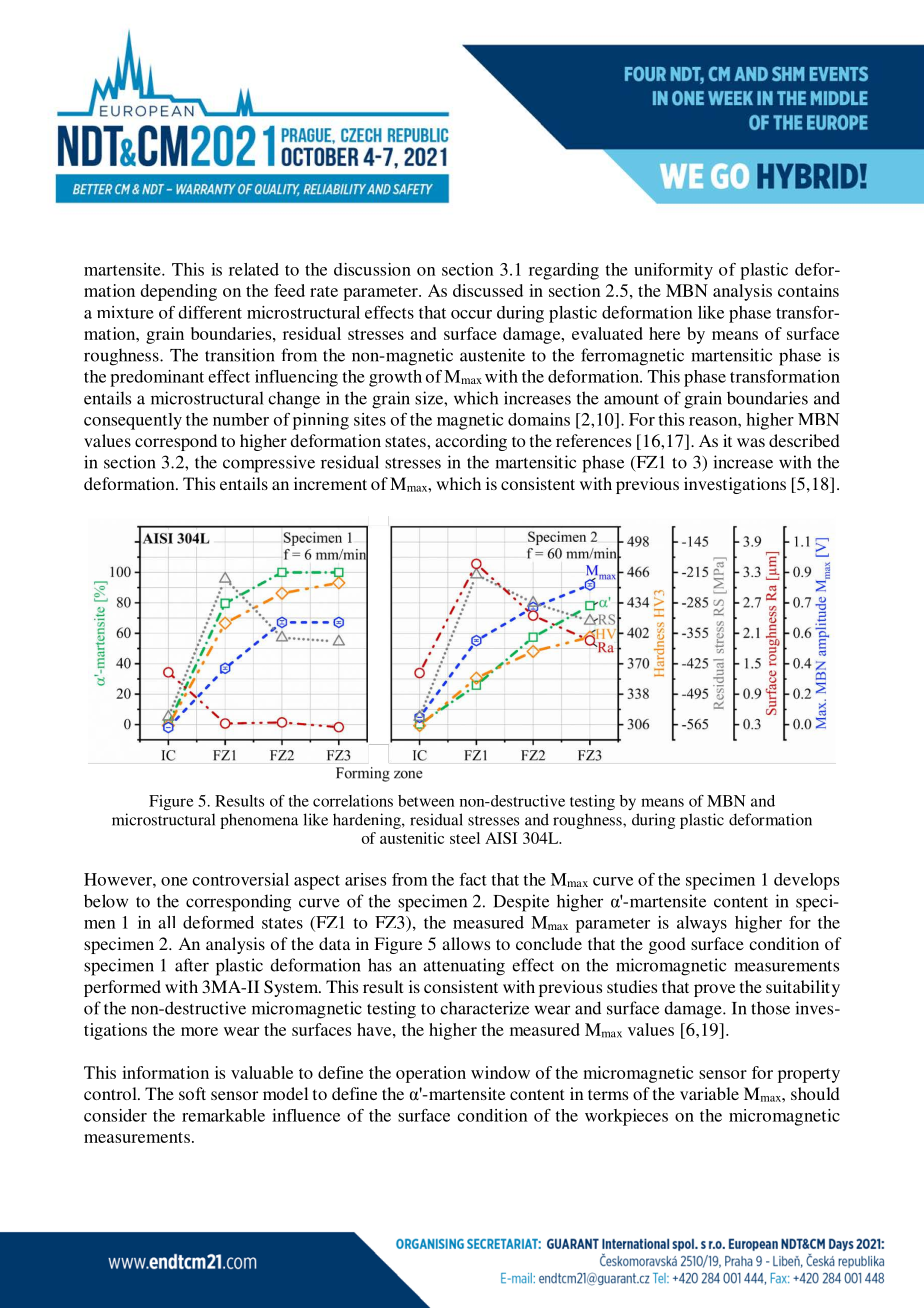 The image size is (924, 1308). I want to click on compressive, so click(269, 464).
